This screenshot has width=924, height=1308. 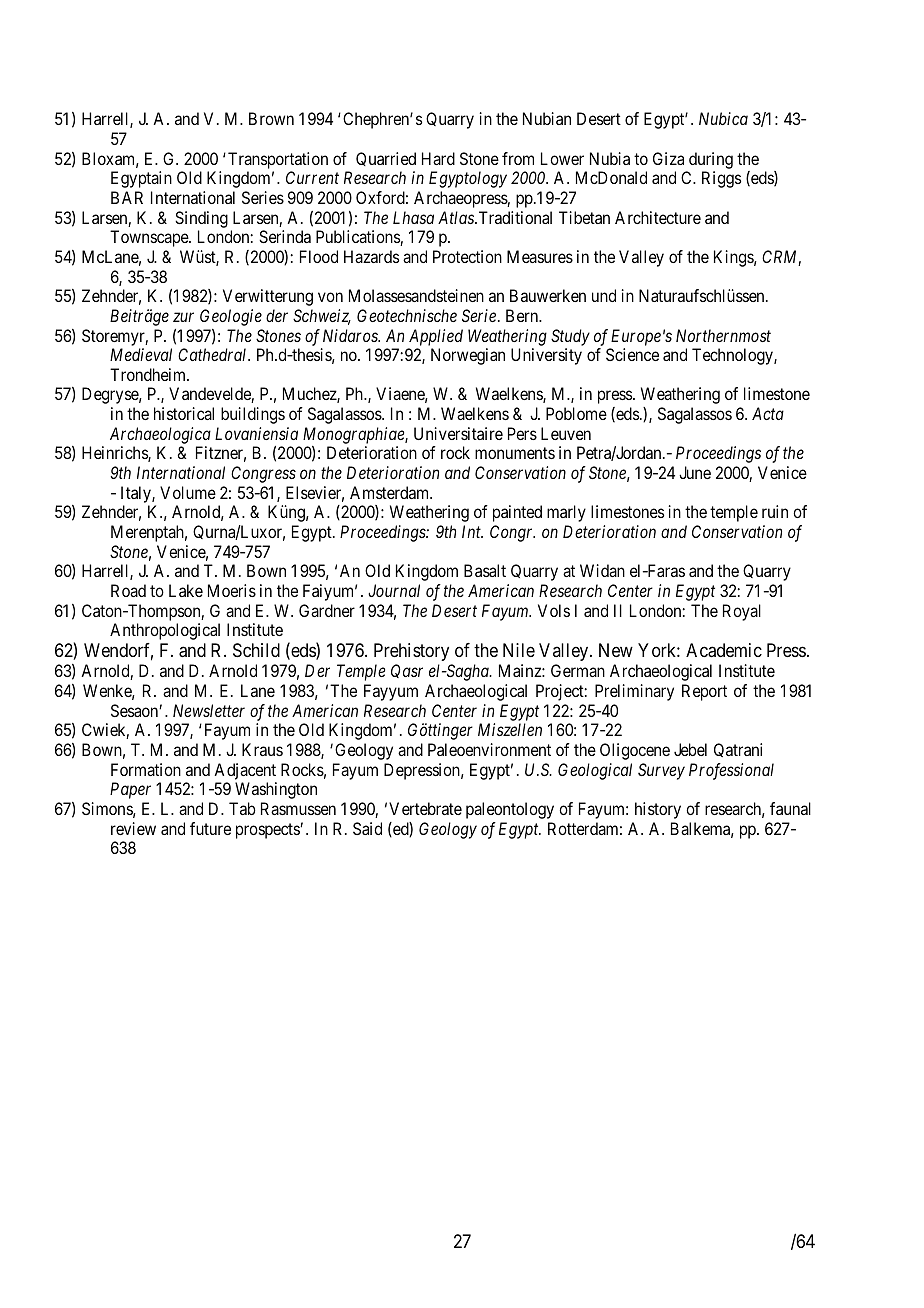 I want to click on Amsterdam, so click(x=391, y=492).
